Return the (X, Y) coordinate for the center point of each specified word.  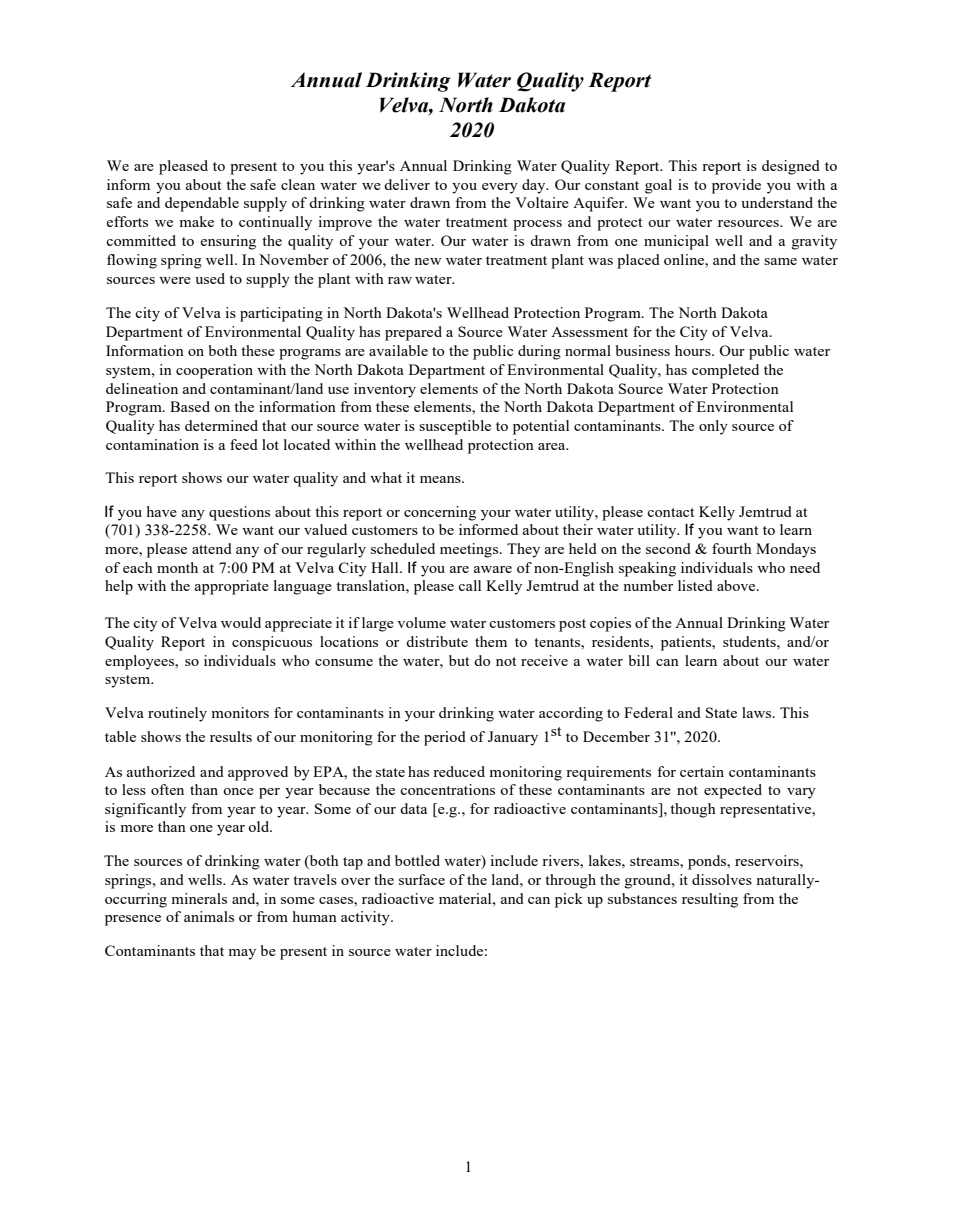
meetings (470, 550)
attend (212, 548)
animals (209, 916)
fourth (732, 548)
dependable (202, 204)
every (500, 188)
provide (736, 186)
